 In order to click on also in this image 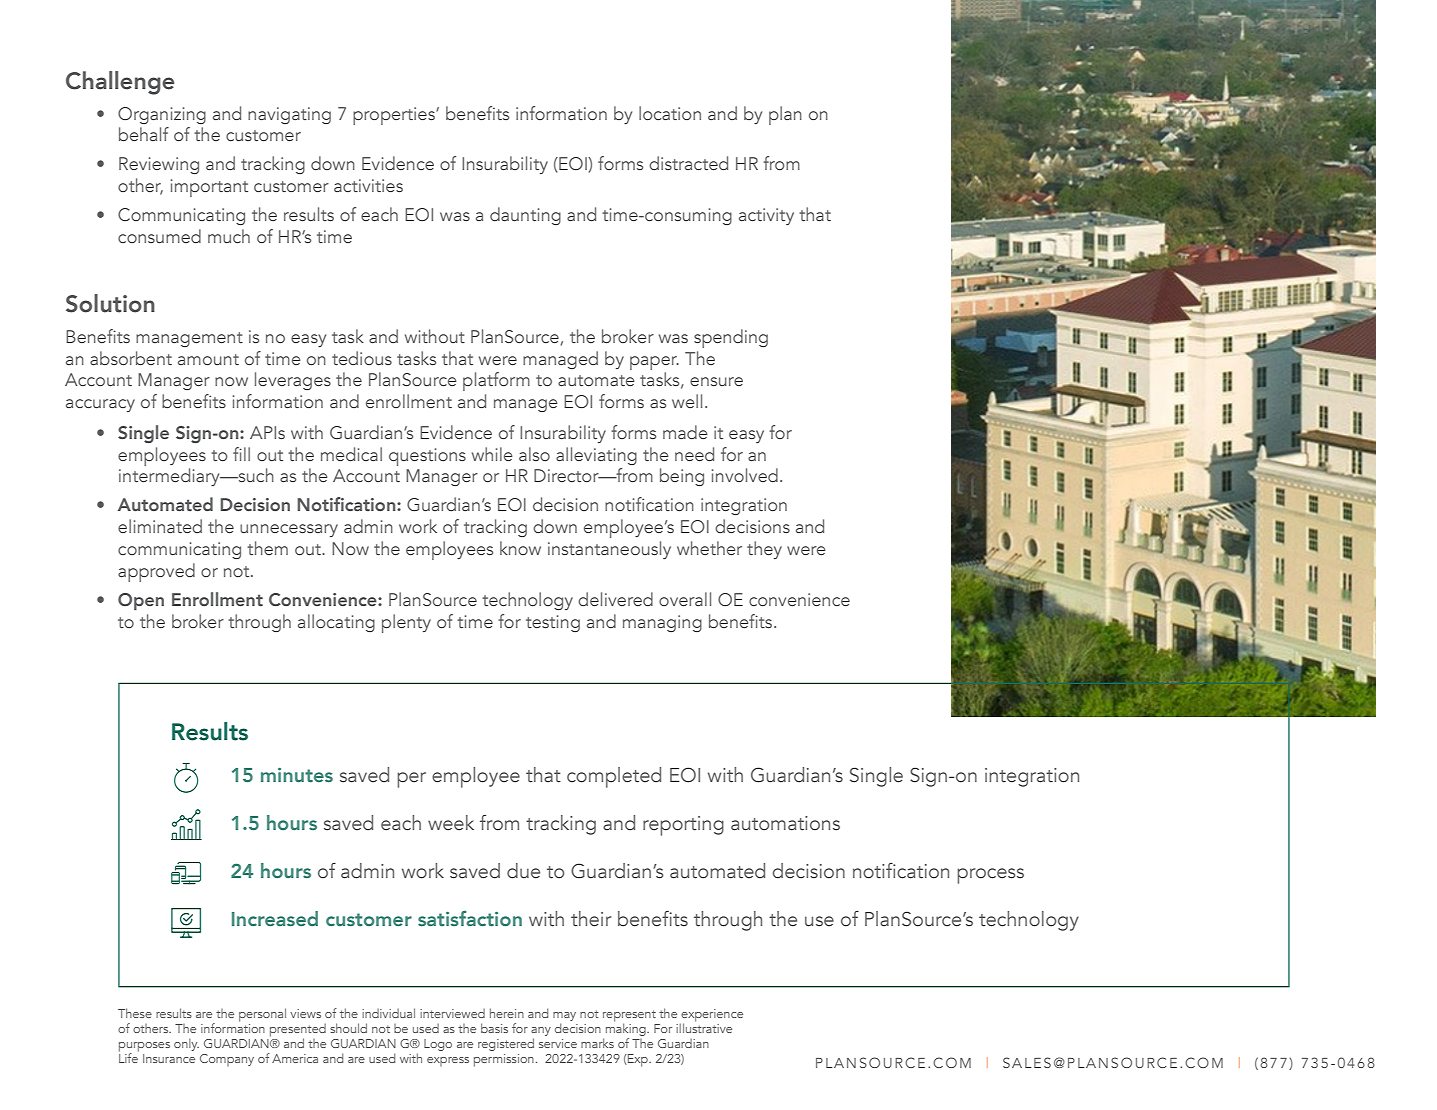, I will do `click(534, 454)`.
